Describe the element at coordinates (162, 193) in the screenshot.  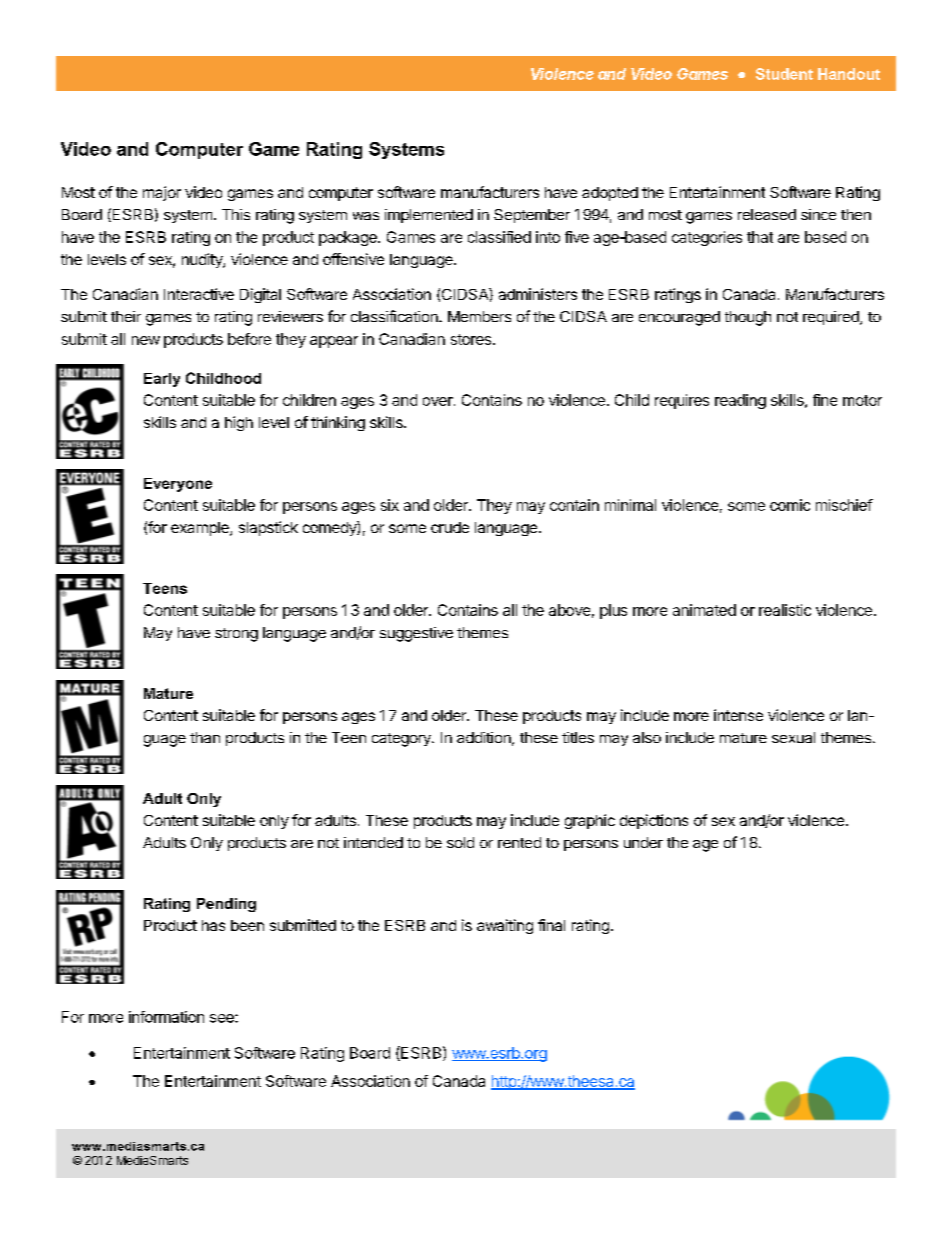
I see `major` at that location.
